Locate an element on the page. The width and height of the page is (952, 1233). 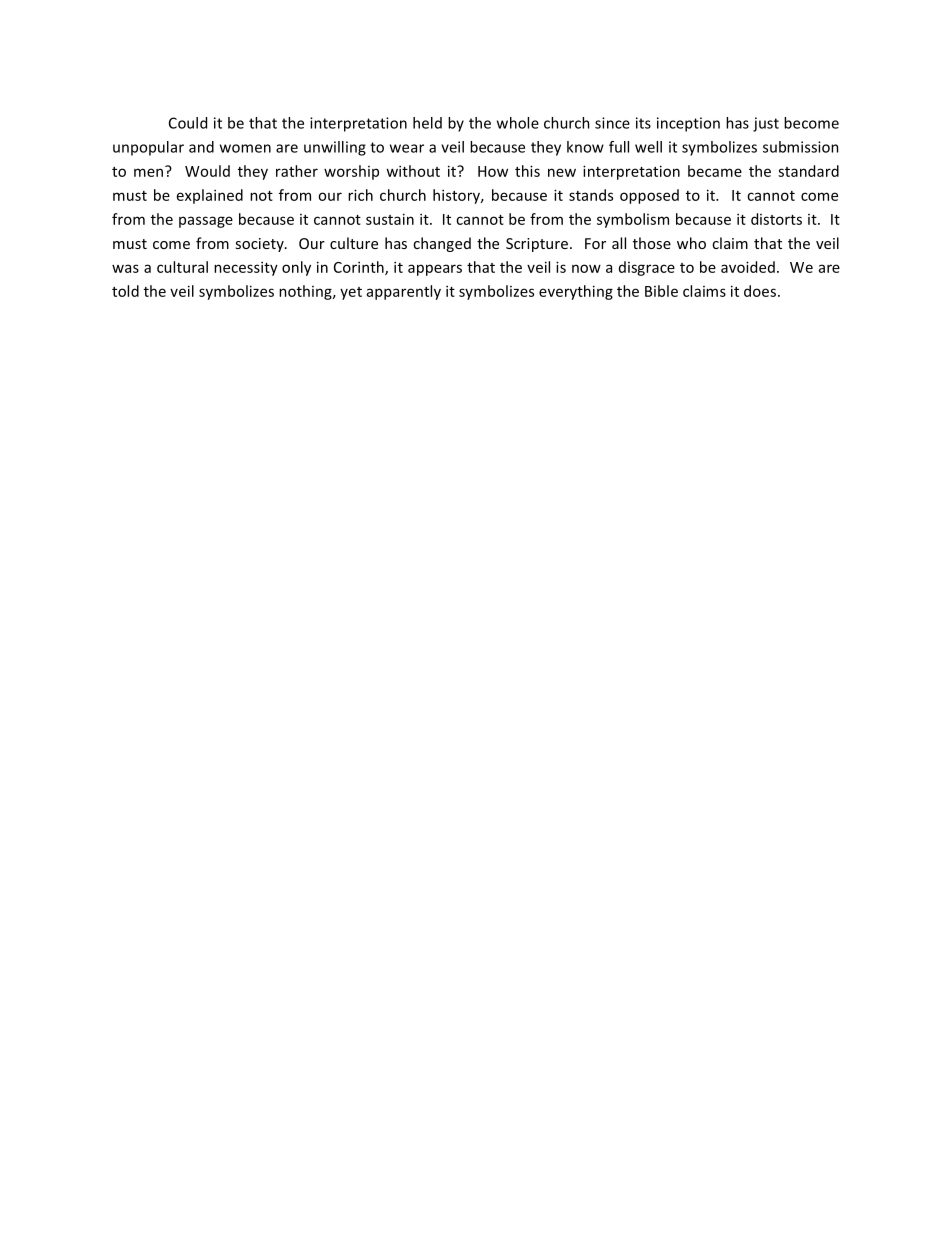
avoided is located at coordinates (748, 267).
